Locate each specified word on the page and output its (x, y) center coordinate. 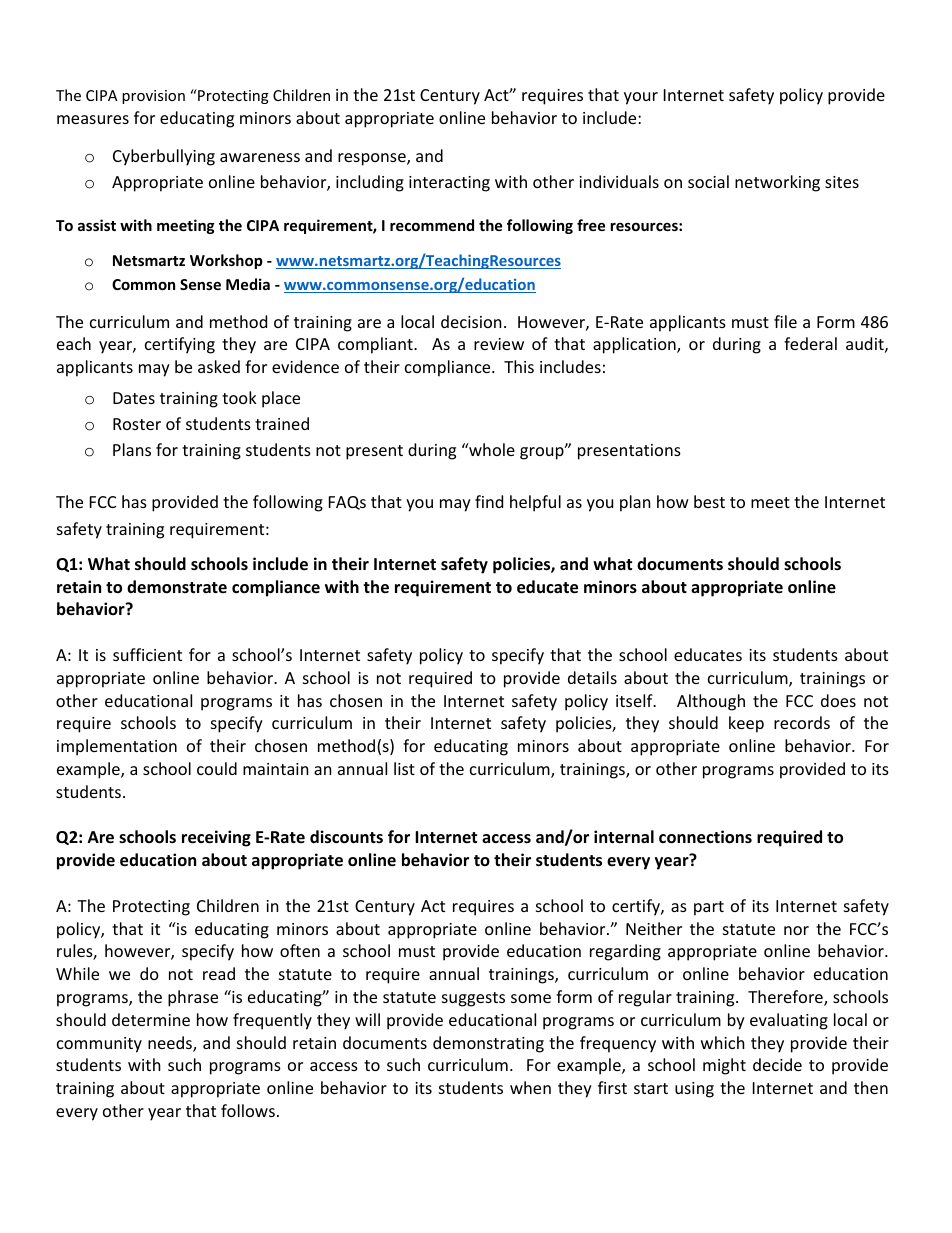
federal (810, 343)
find (489, 501)
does (838, 700)
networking (777, 183)
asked (219, 366)
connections (705, 837)
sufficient (147, 654)
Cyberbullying (164, 157)
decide (777, 1064)
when (530, 1087)
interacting (449, 184)
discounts (346, 837)
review (499, 344)
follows (248, 1110)
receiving (216, 838)
